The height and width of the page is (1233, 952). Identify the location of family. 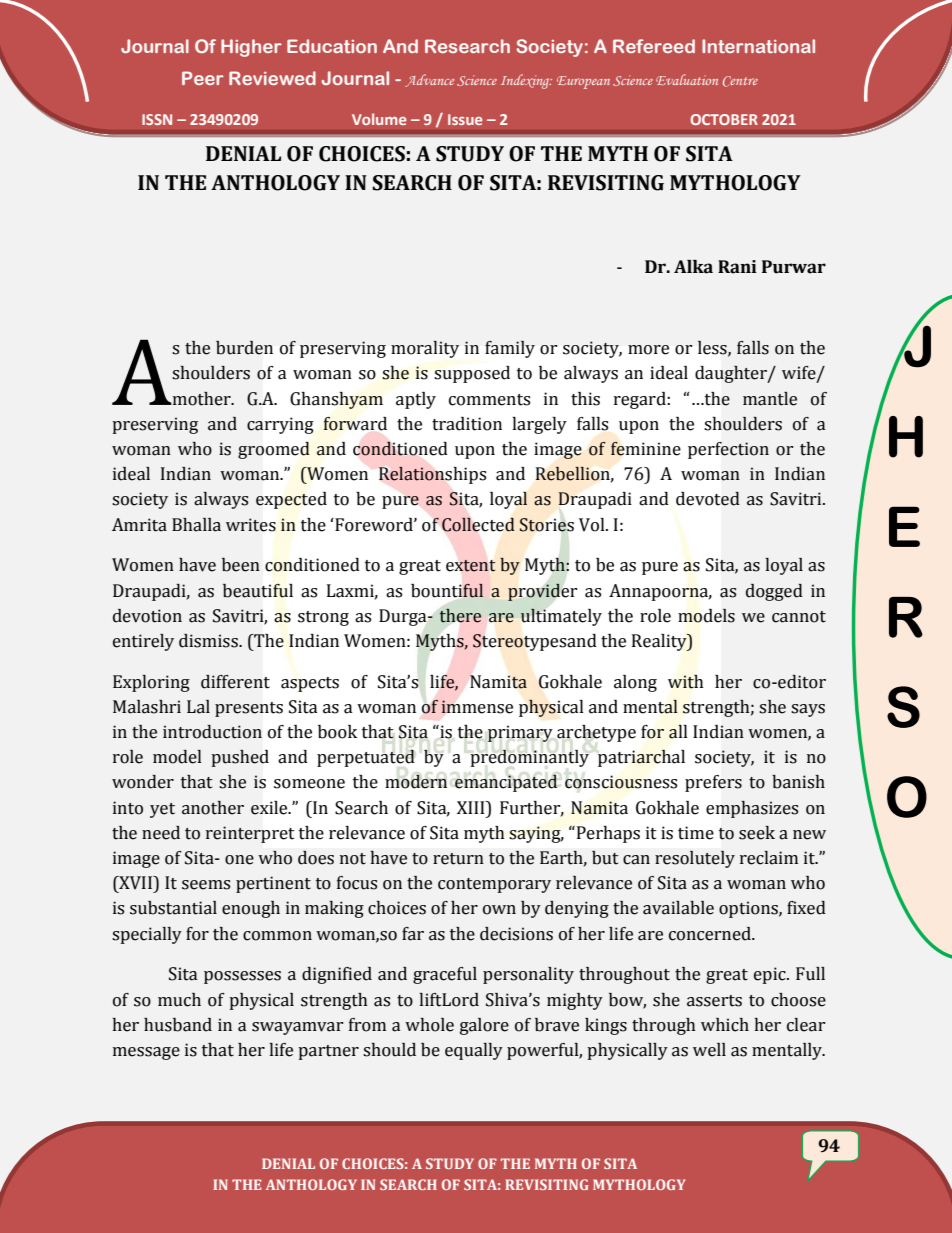
(510, 349).
